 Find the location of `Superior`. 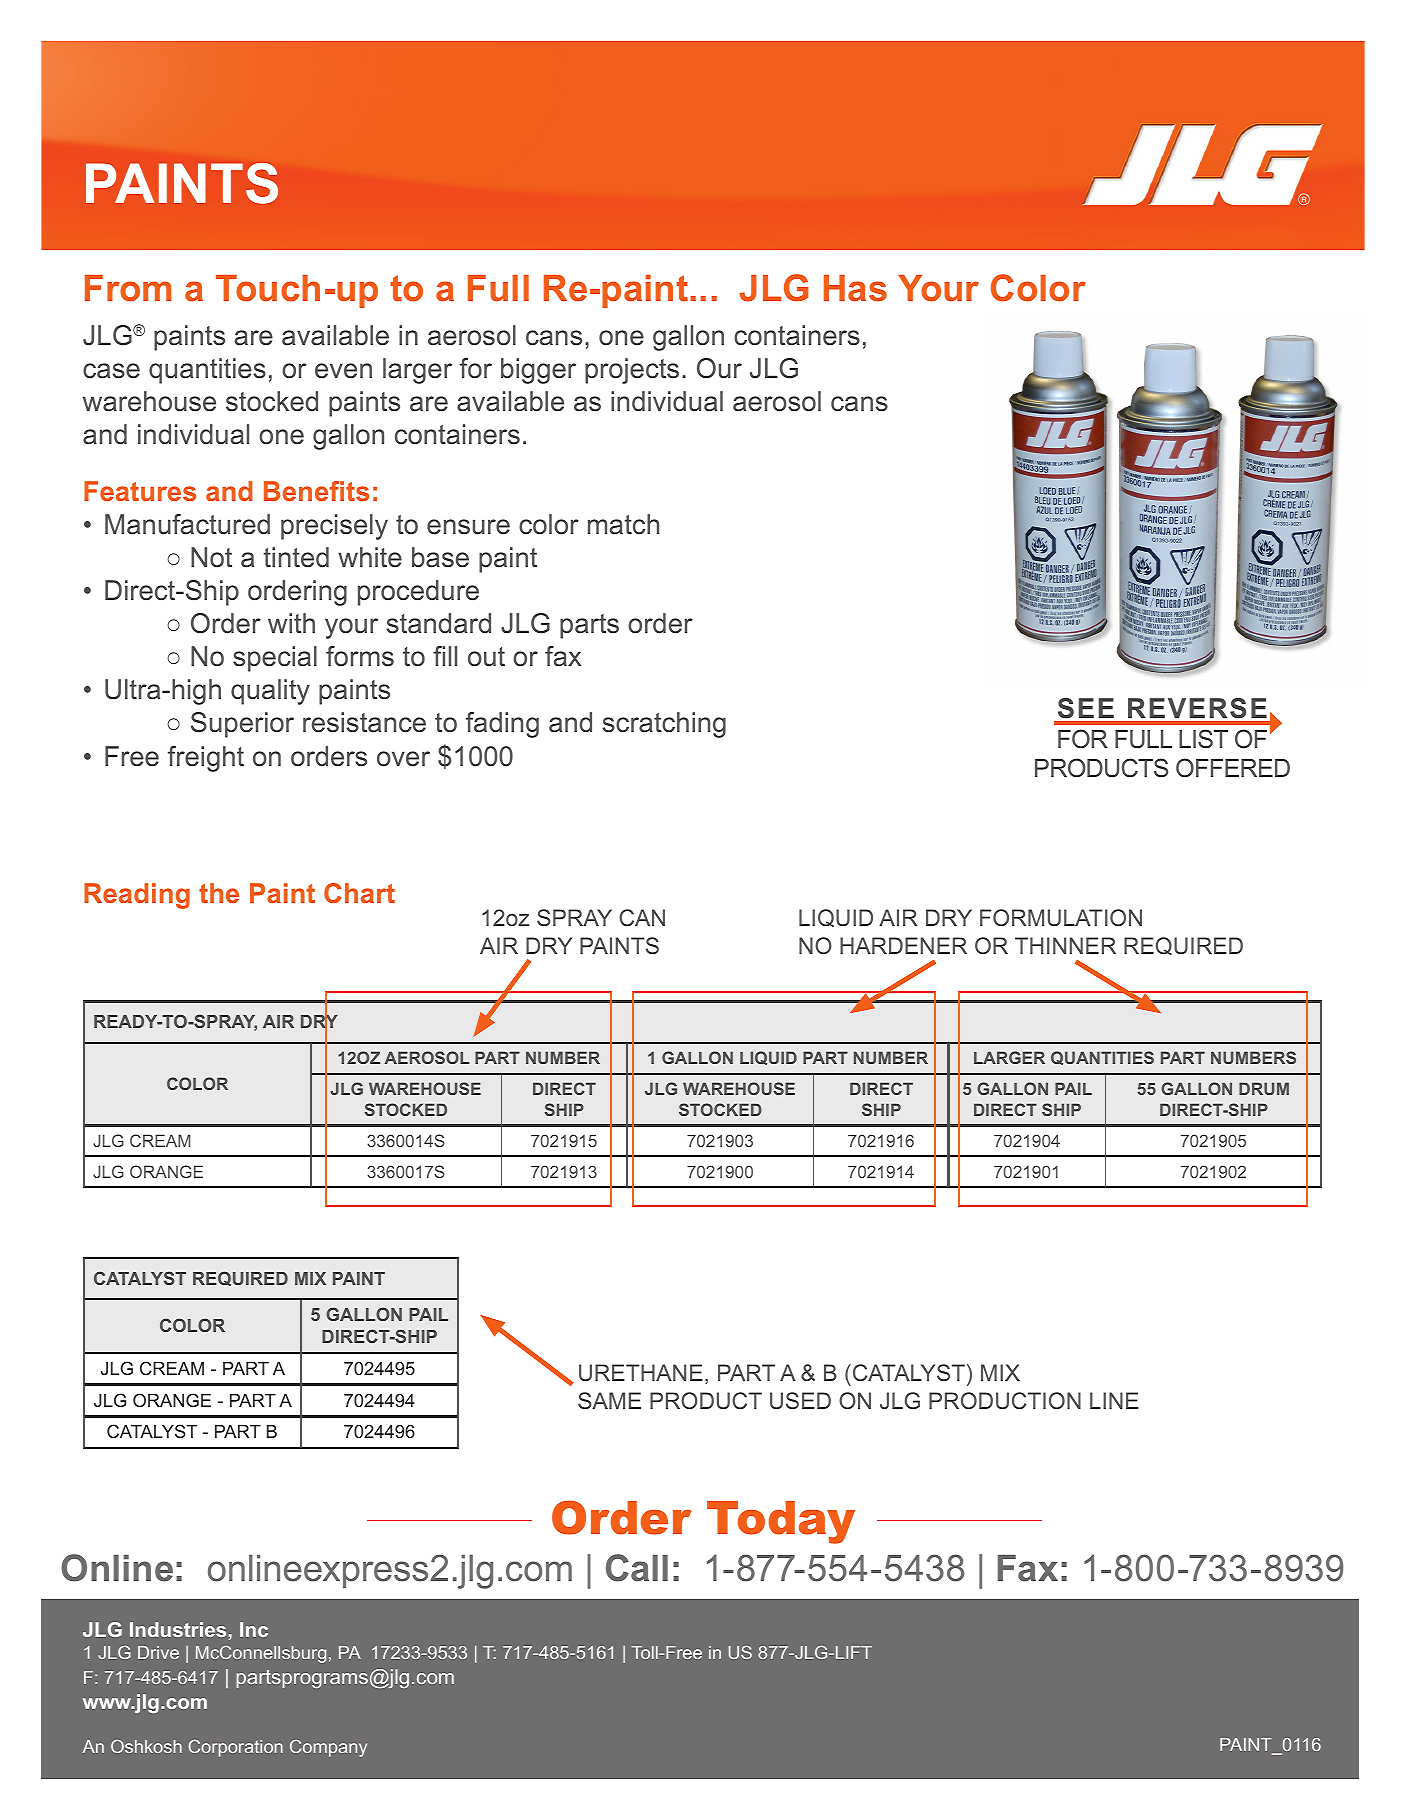

Superior is located at coordinates (242, 725).
